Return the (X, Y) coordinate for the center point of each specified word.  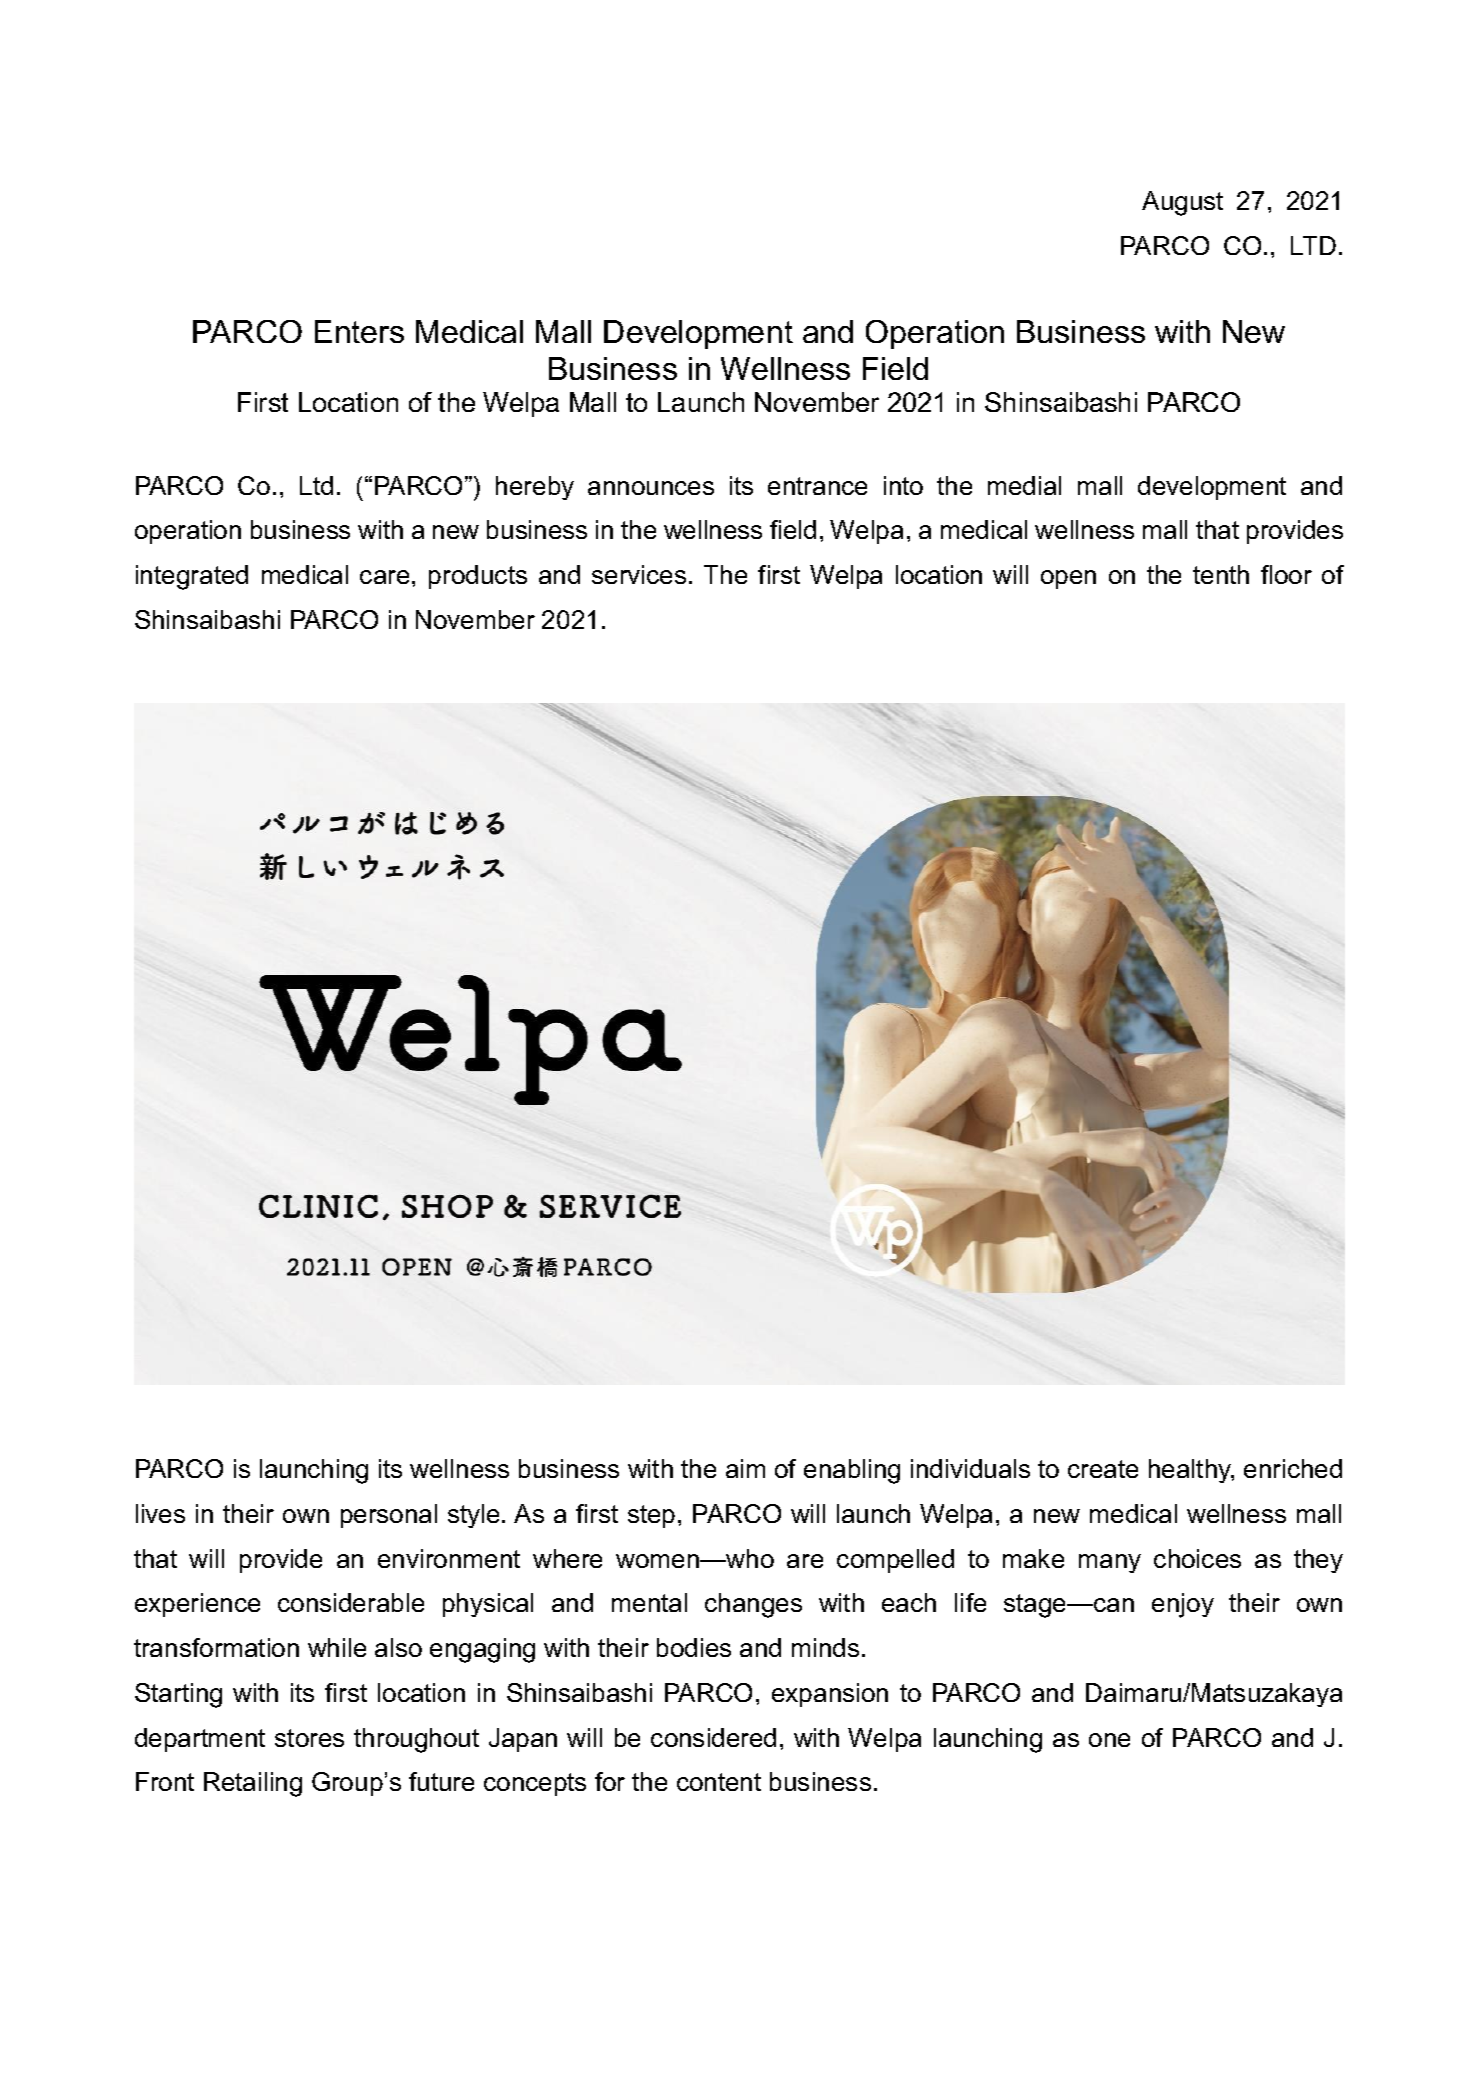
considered (713, 1737)
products (478, 577)
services (639, 574)
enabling (852, 1471)
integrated (192, 577)
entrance (817, 486)
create (1103, 1469)
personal (389, 1516)
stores (309, 1738)
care (384, 577)
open (1068, 579)
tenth (1221, 574)
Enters (359, 331)
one (1109, 1740)
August (1182, 203)
